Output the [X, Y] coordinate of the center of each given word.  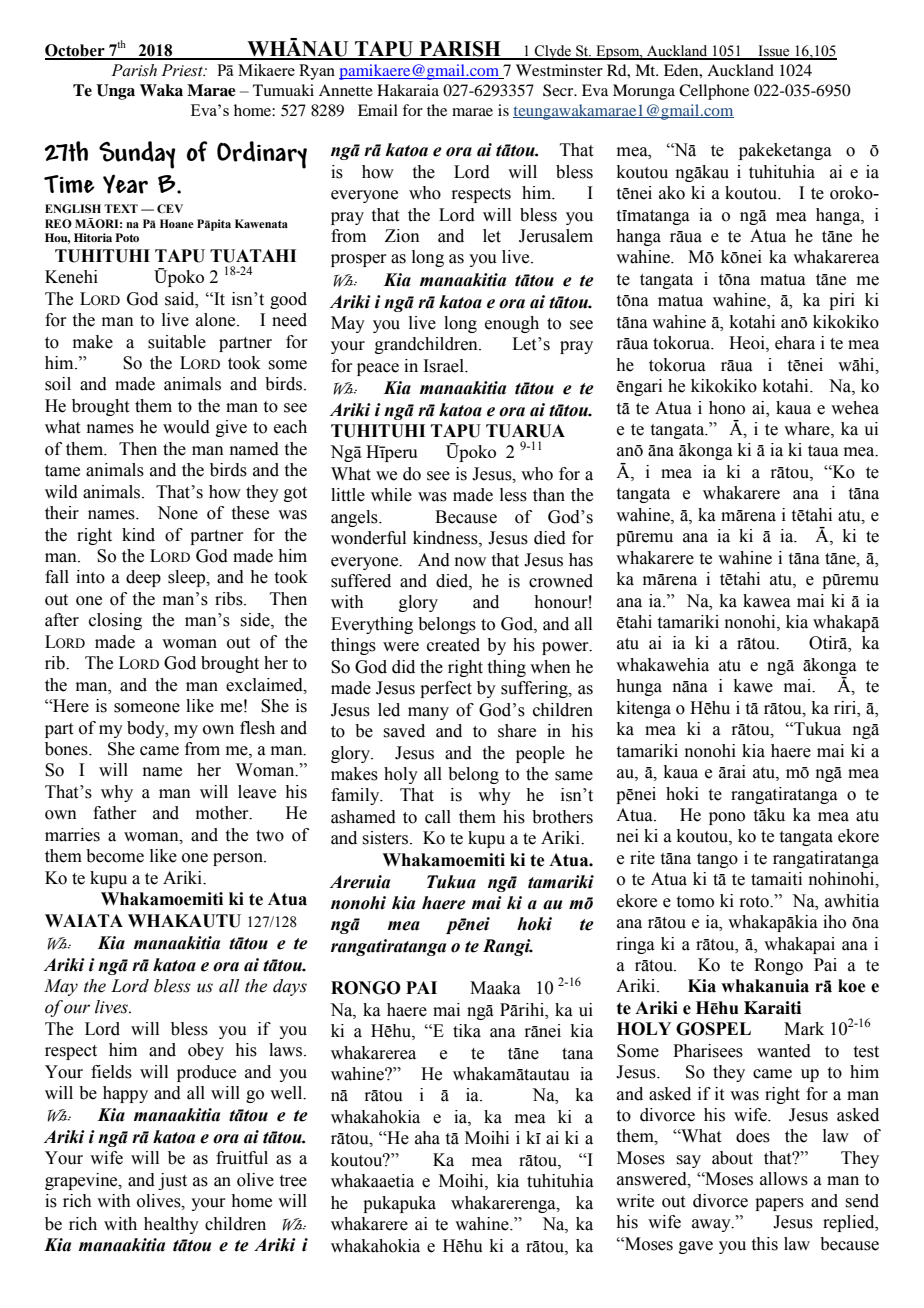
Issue [774, 52]
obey [206, 1051]
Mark [804, 1029]
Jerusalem [556, 236]
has [581, 560]
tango [717, 860]
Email [378, 110]
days [290, 987]
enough [512, 324]
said [181, 299]
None [177, 513]
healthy [171, 1225]
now [470, 562]
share [517, 731]
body [147, 729]
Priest [183, 70]
